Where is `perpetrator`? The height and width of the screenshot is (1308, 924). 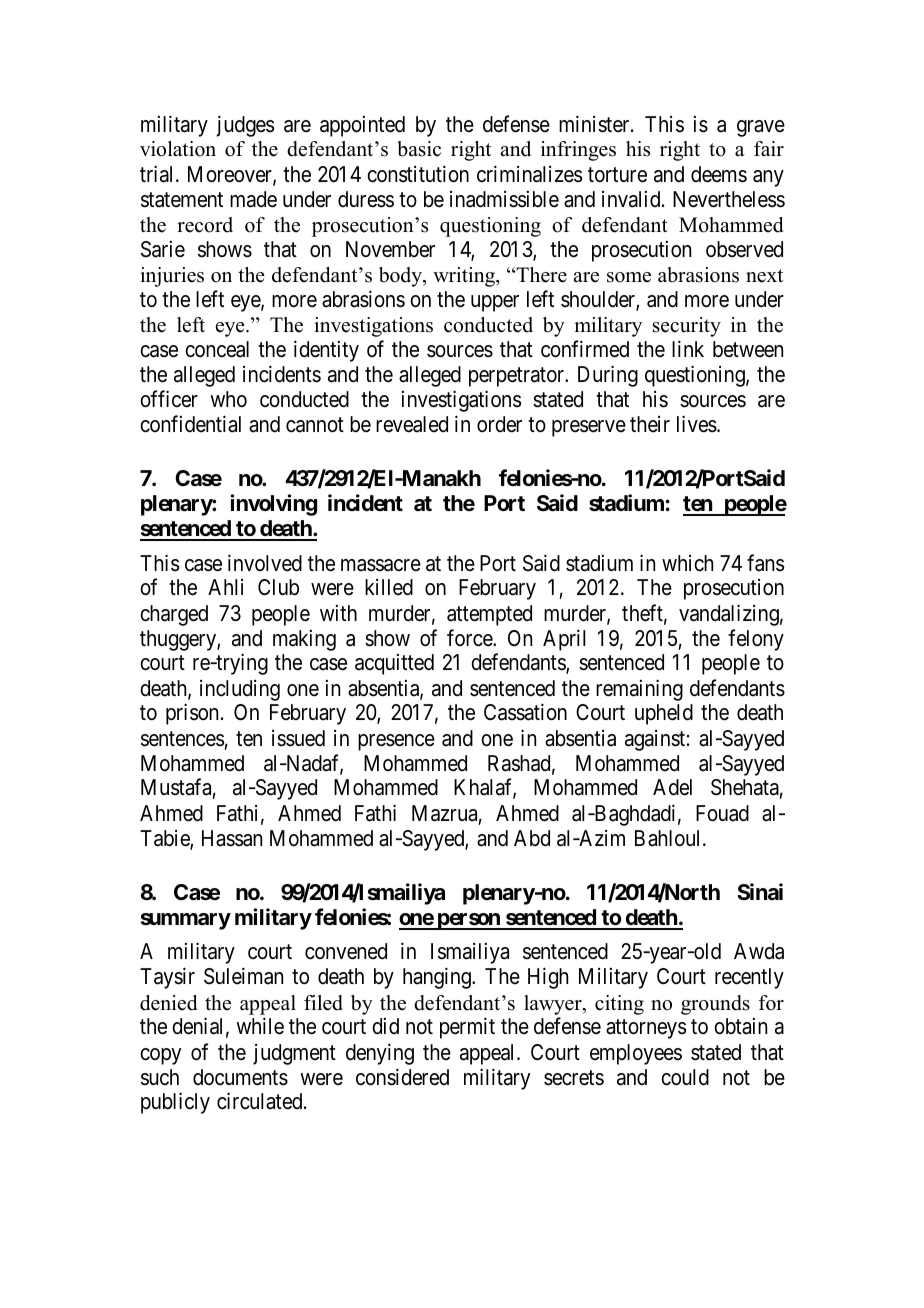
perpetrator is located at coordinates (518, 377).
